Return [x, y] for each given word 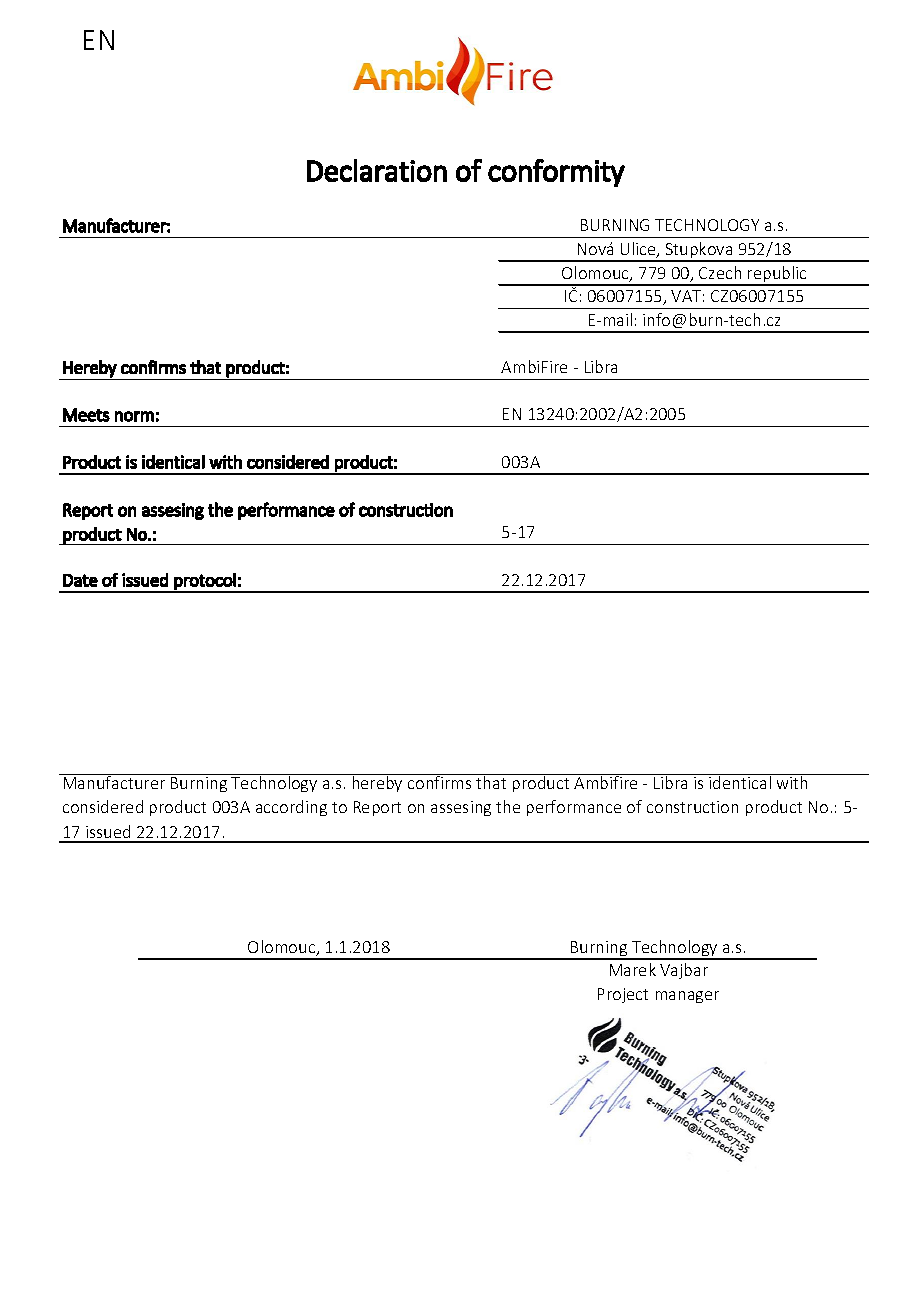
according [291, 808]
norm [134, 416]
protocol [205, 582]
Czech [720, 272]
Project [623, 995]
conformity [556, 173]
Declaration [377, 170]
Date [80, 580]
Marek [633, 969]
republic [777, 275]
